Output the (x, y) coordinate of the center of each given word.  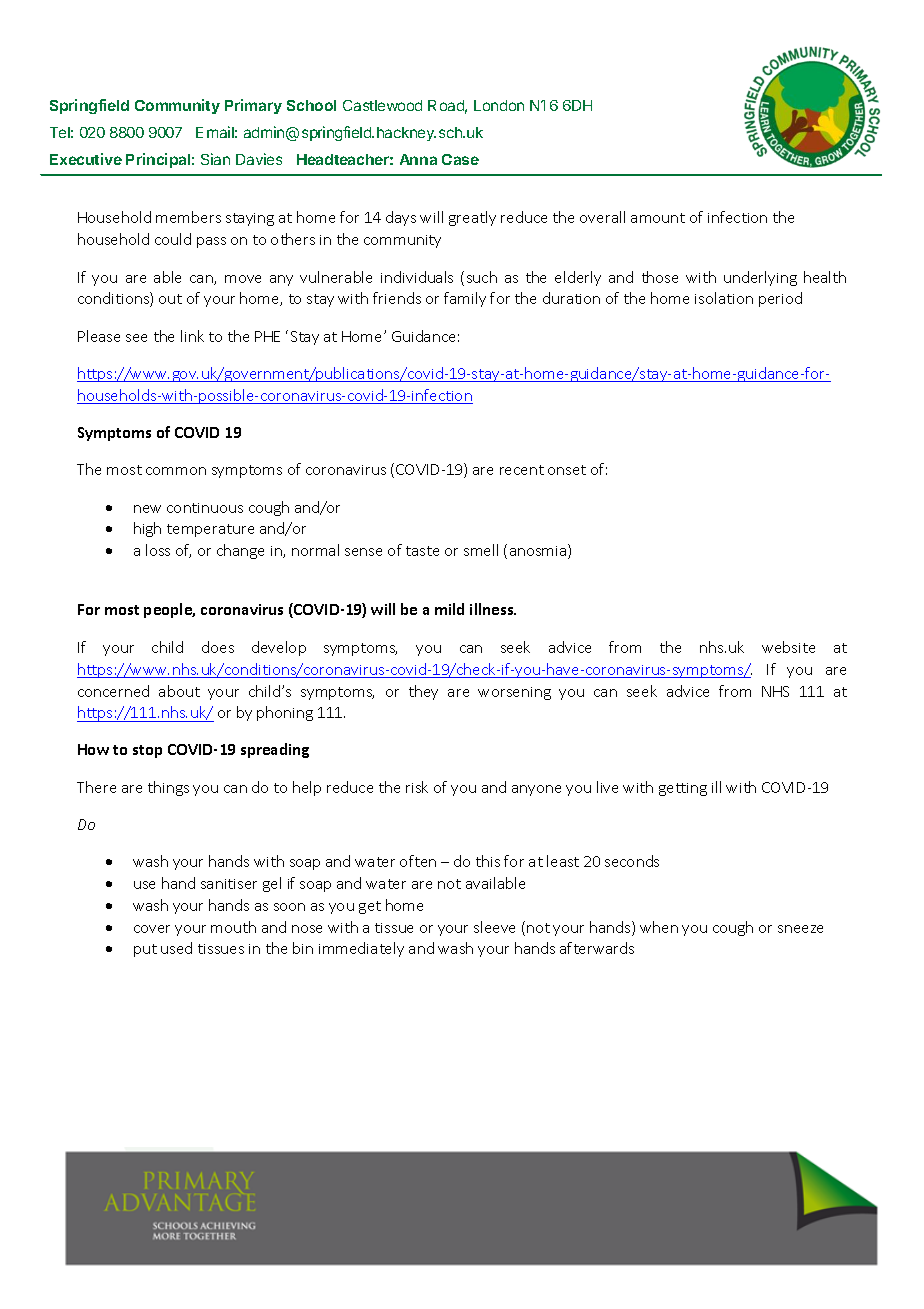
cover (152, 929)
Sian (215, 159)
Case (460, 159)
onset (567, 470)
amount (658, 218)
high (147, 529)
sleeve (494, 927)
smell (481, 550)
